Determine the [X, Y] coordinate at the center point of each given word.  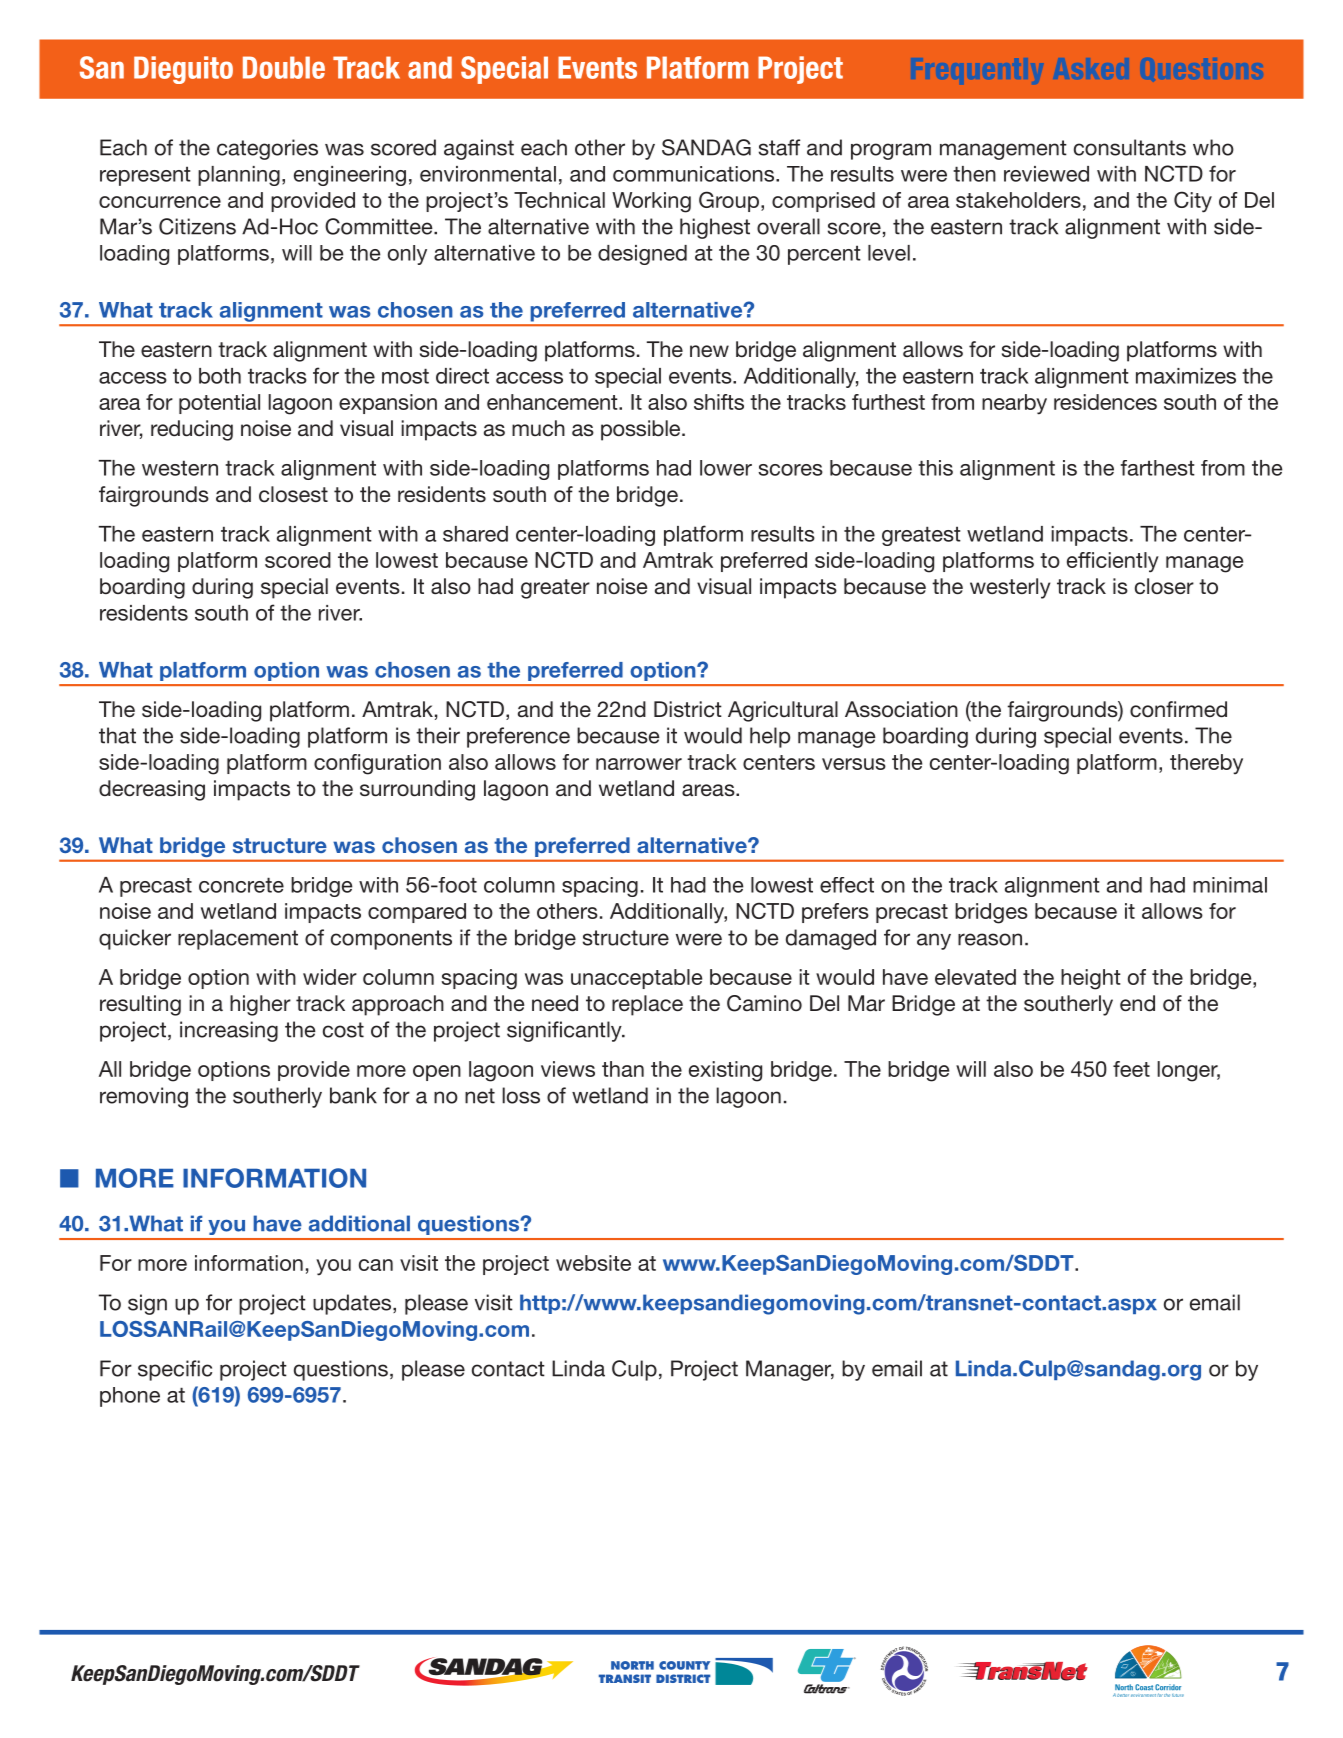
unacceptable [636, 979]
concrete [241, 885]
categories [267, 149]
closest [293, 494]
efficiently [1113, 562]
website [593, 1263]
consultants [1130, 147]
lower [726, 468]
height [1091, 979]
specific [175, 1370]
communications [695, 174]
